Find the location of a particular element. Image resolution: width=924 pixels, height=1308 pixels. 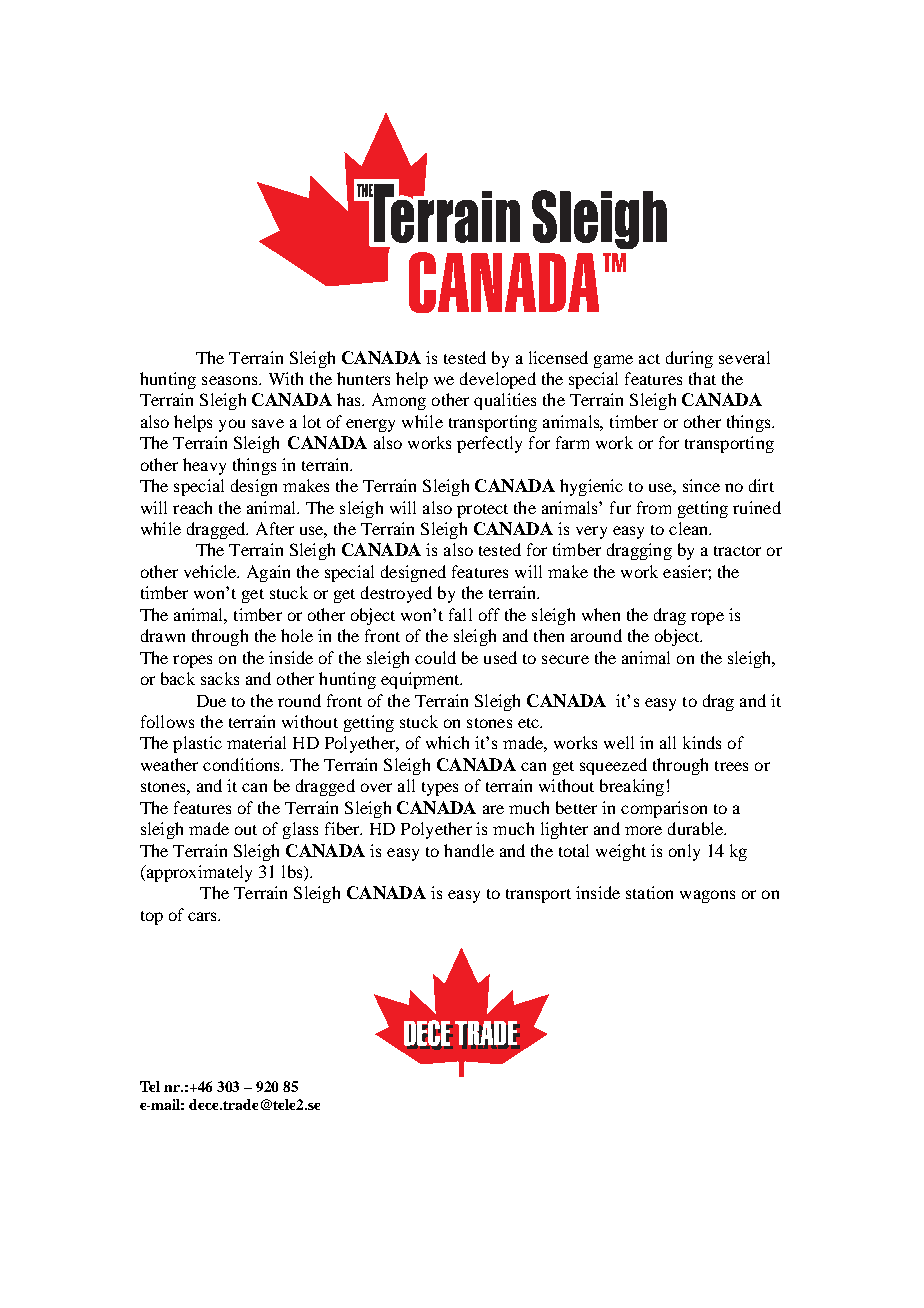

seasons is located at coordinates (231, 380).
